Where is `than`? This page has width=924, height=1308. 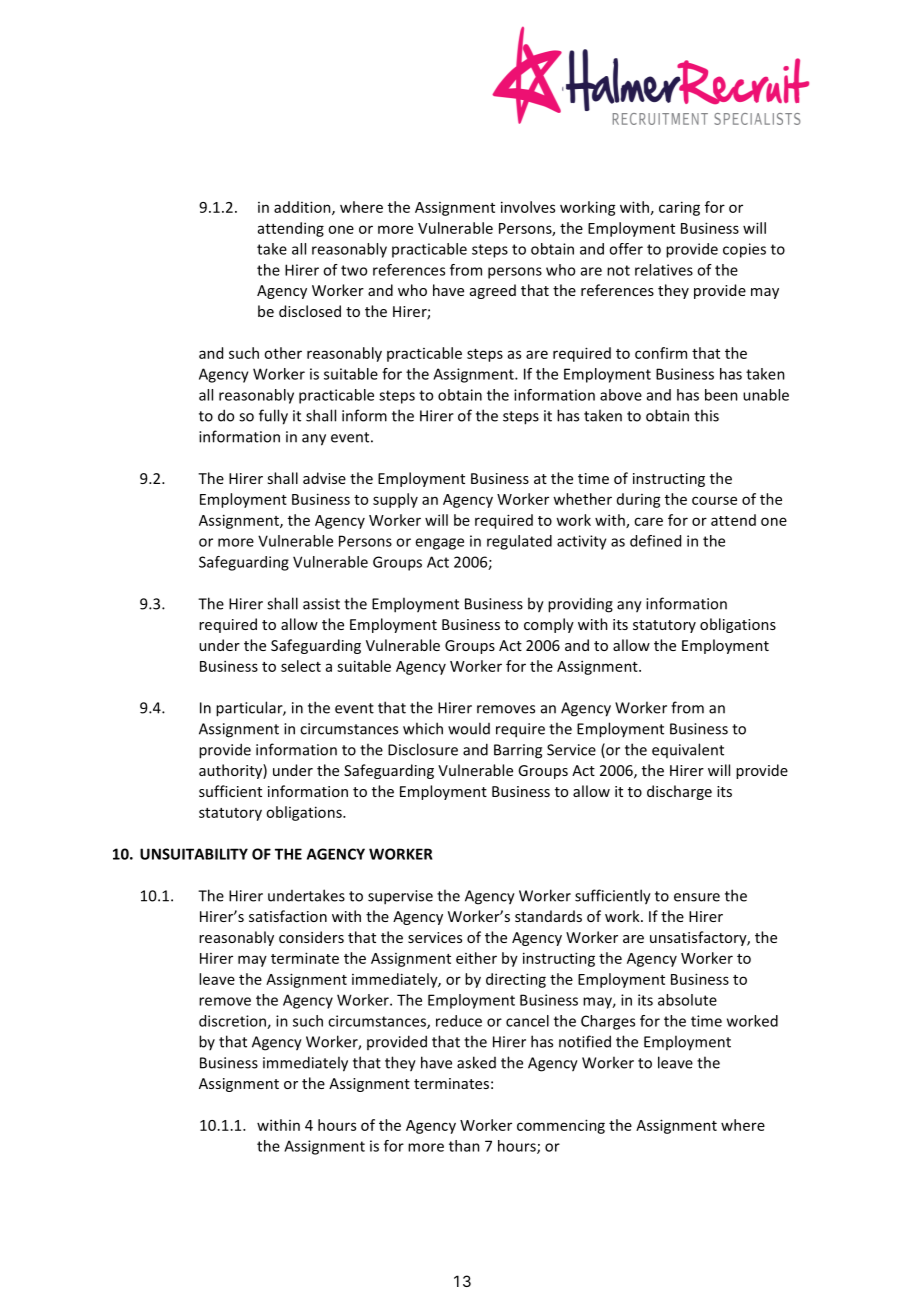
than is located at coordinates (464, 1146).
